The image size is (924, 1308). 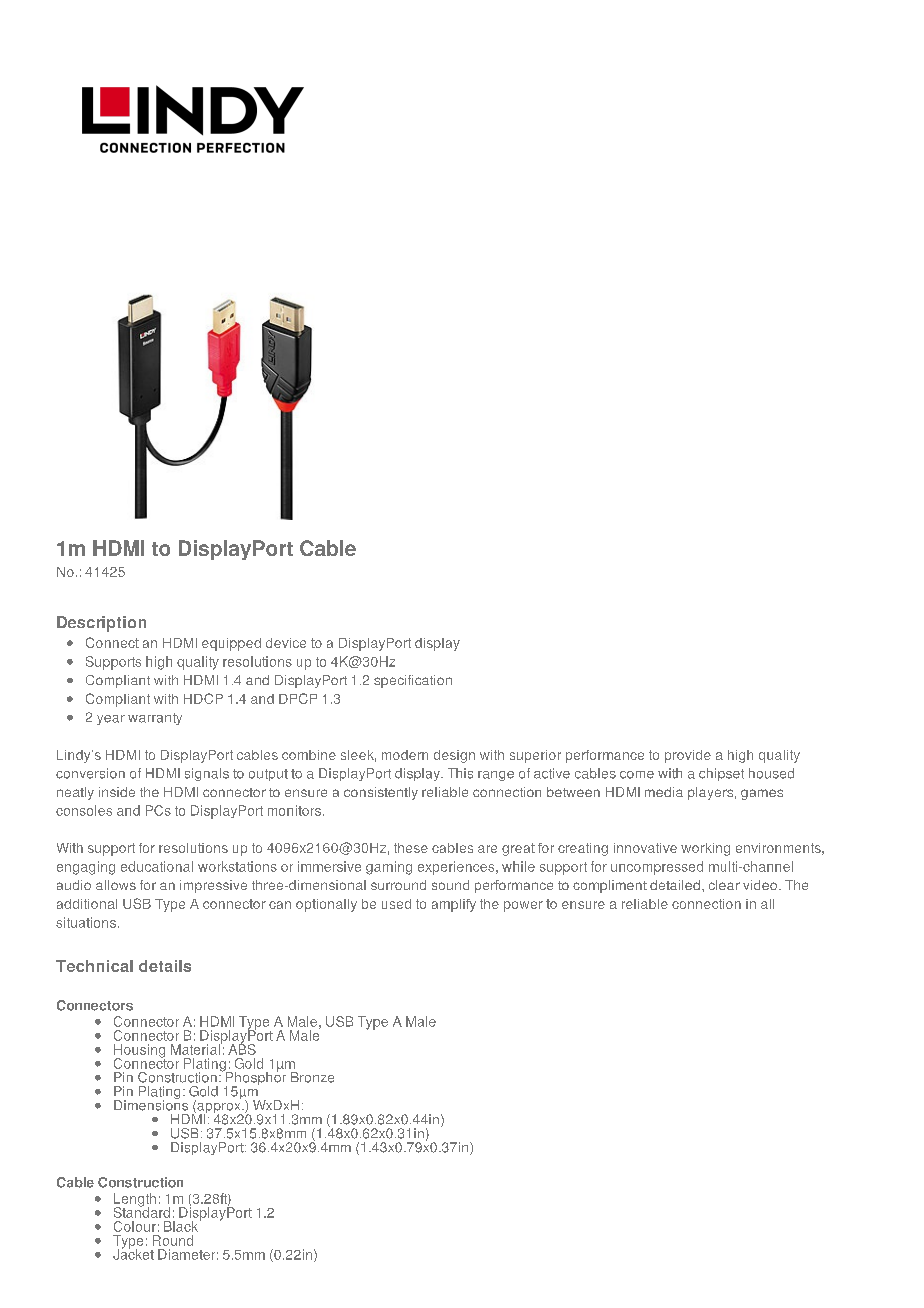 What do you see at coordinates (664, 792) in the page?
I see `media` at bounding box center [664, 792].
